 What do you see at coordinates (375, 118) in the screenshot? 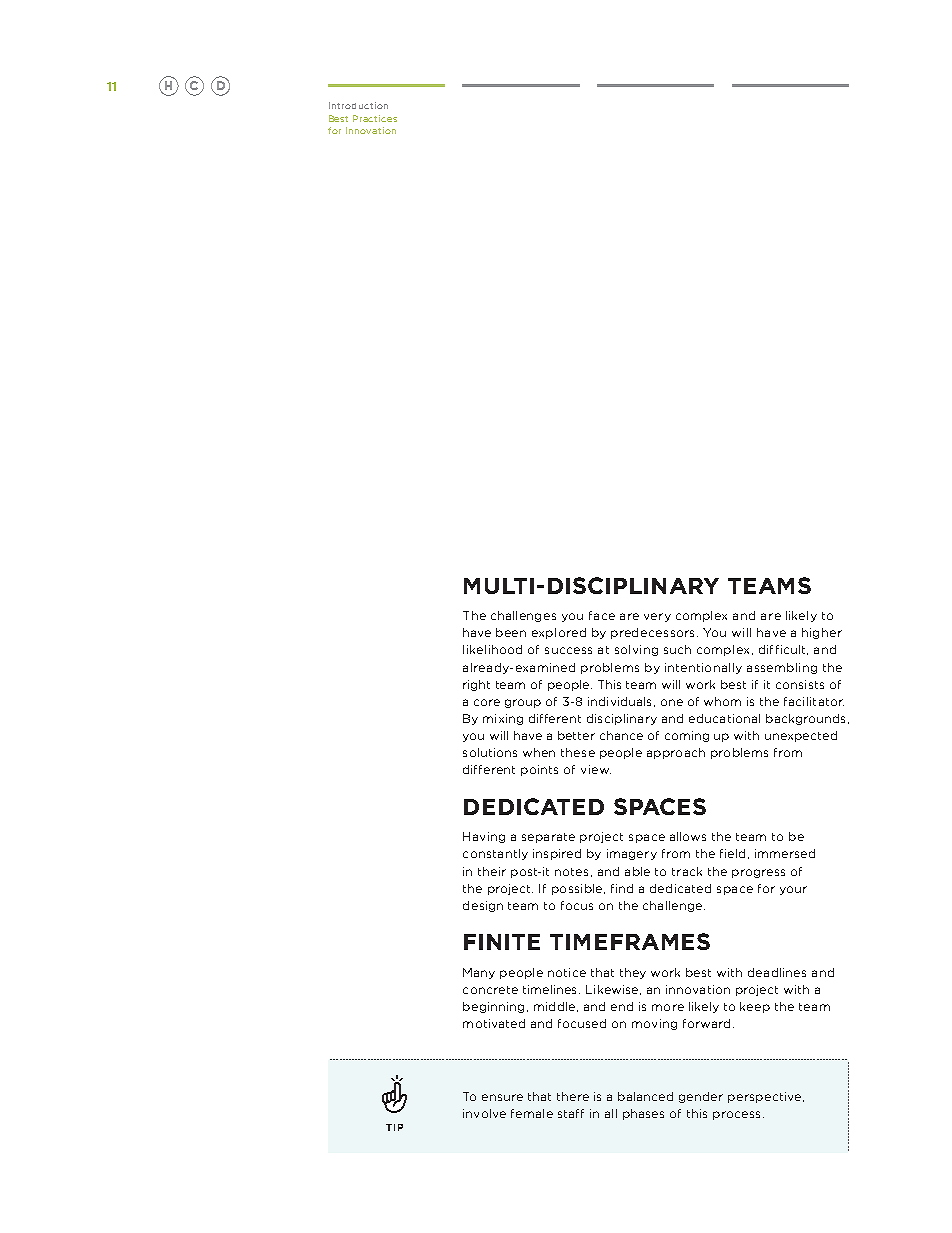
I see `Practices` at bounding box center [375, 118].
